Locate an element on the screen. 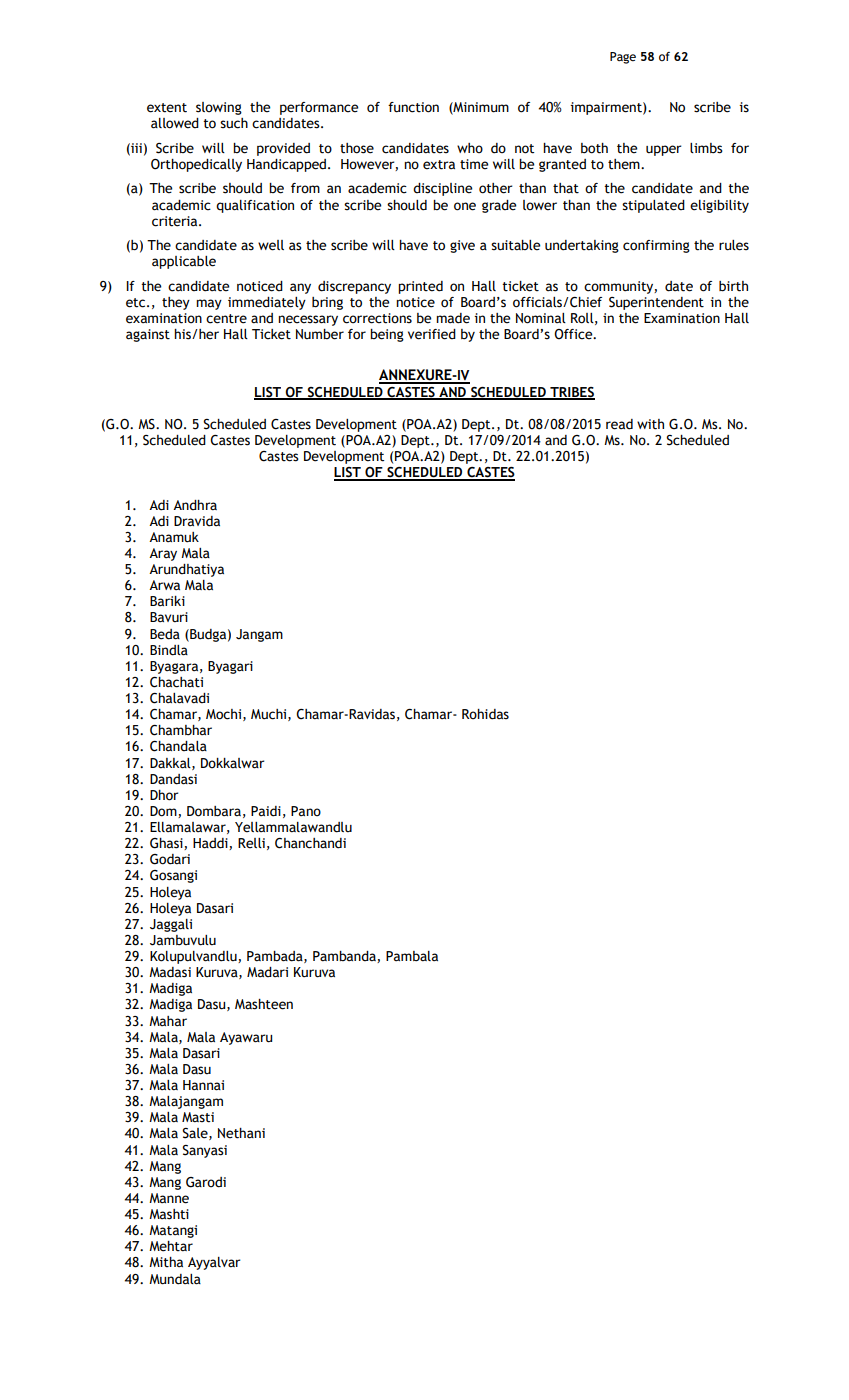  Nominal is located at coordinates (541, 318).
